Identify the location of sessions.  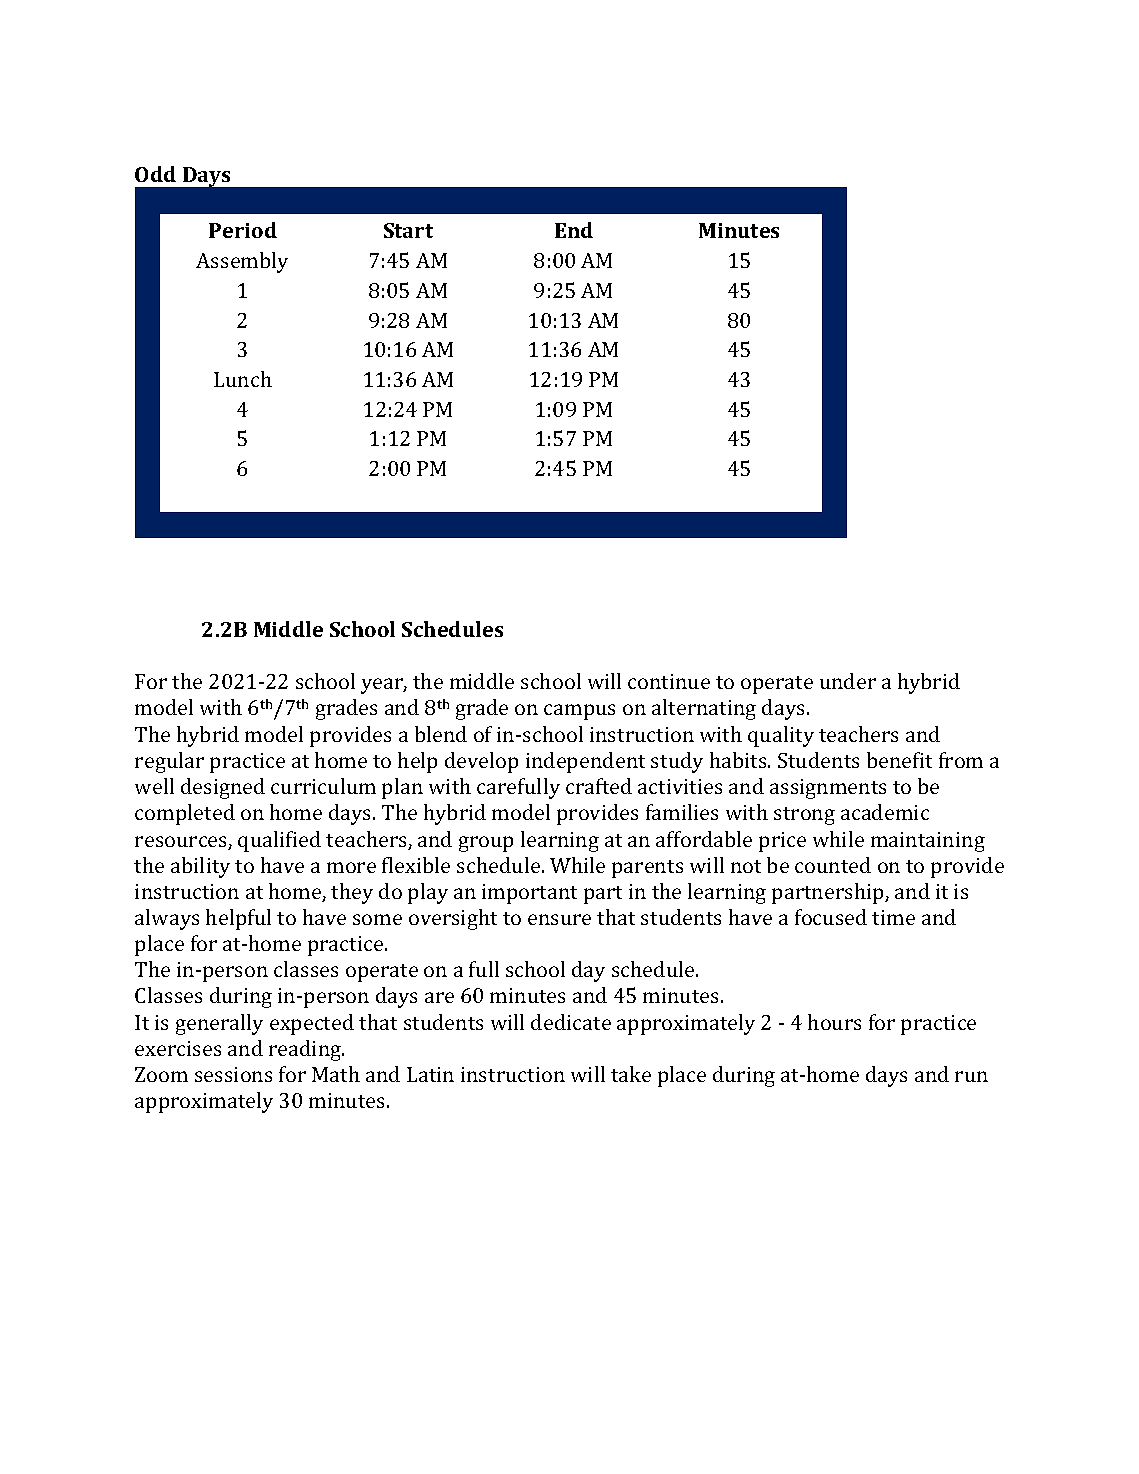
(233, 1074).
